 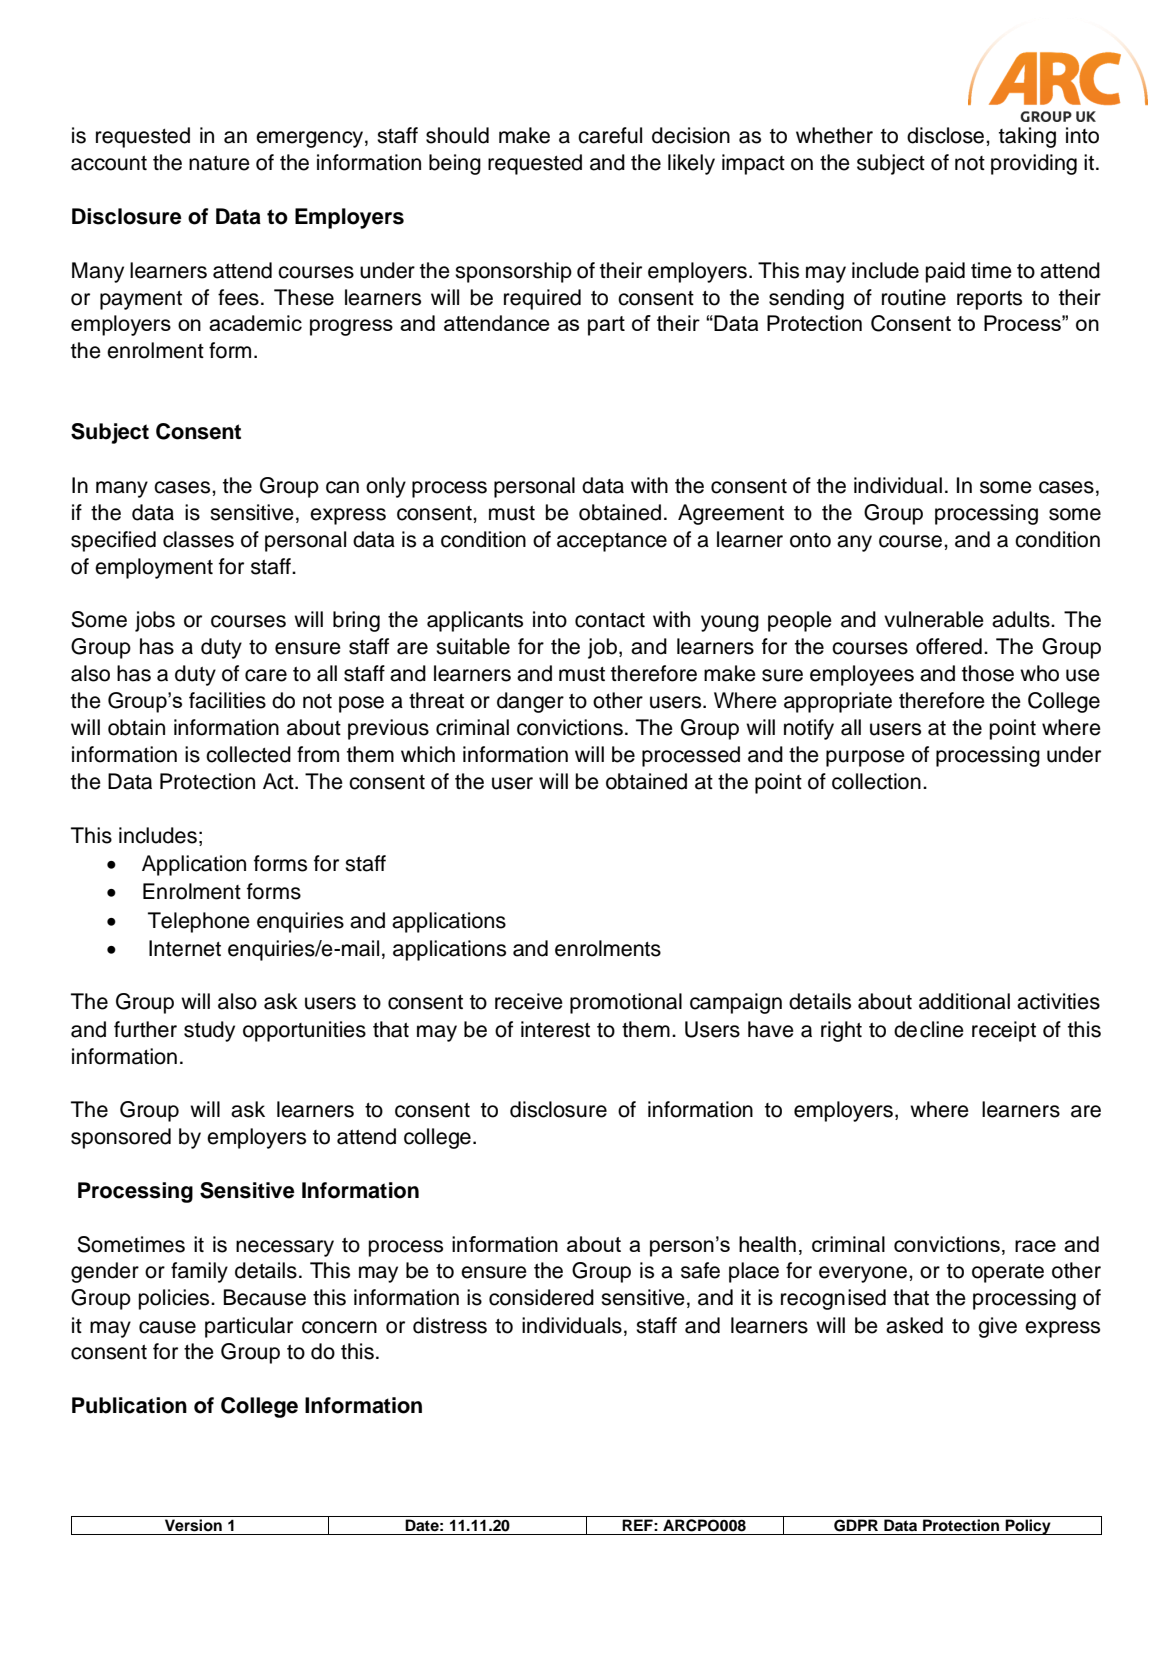 What do you see at coordinates (810, 540) in the page?
I see `onto` at bounding box center [810, 540].
